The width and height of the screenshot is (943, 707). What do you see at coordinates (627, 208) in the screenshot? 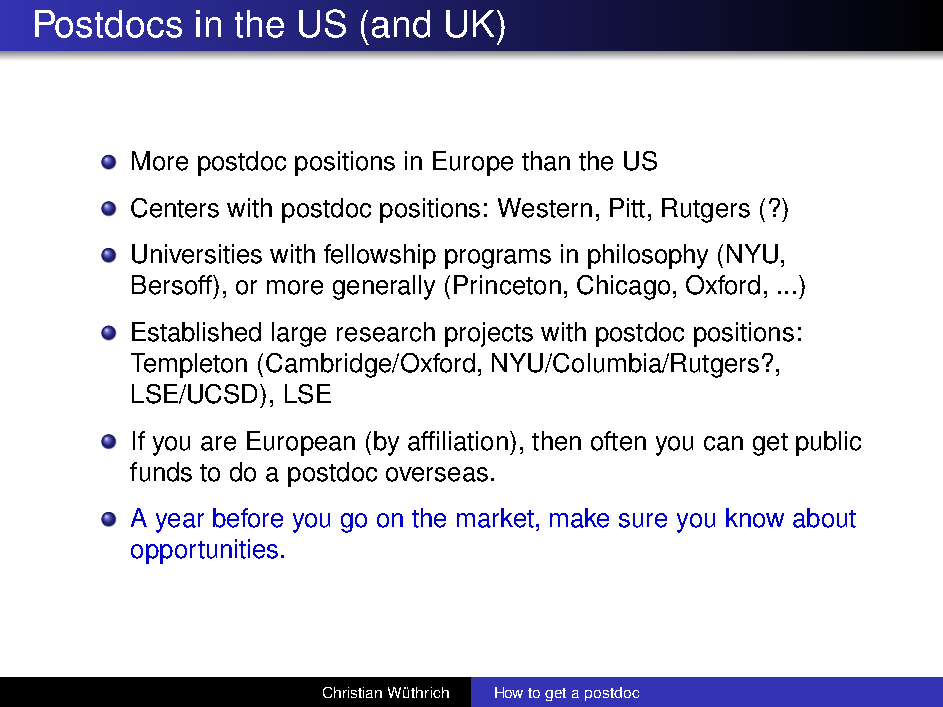
I see `Pitt` at bounding box center [627, 208].
